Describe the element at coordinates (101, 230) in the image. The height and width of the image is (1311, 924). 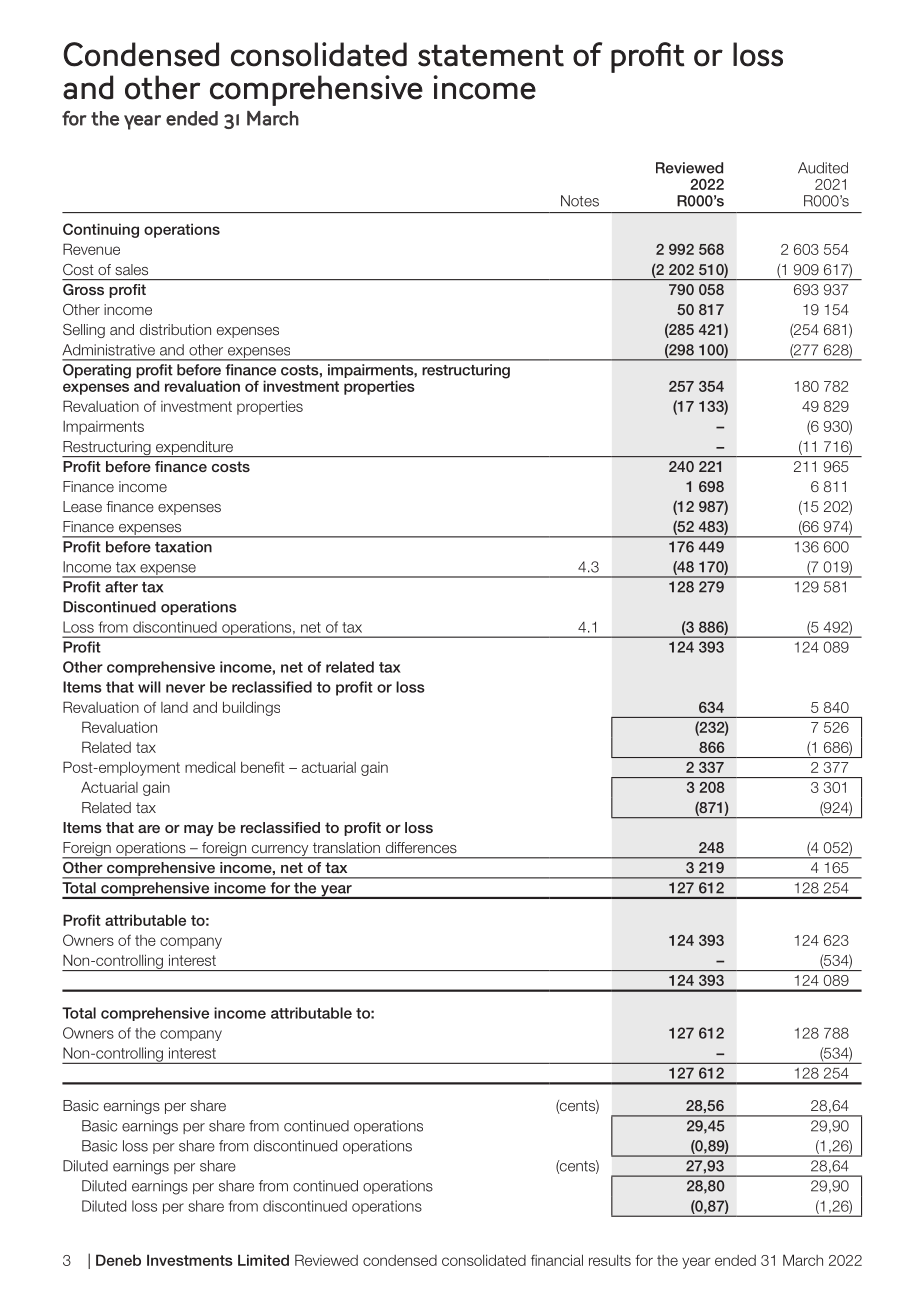
I see `Continuing` at that location.
